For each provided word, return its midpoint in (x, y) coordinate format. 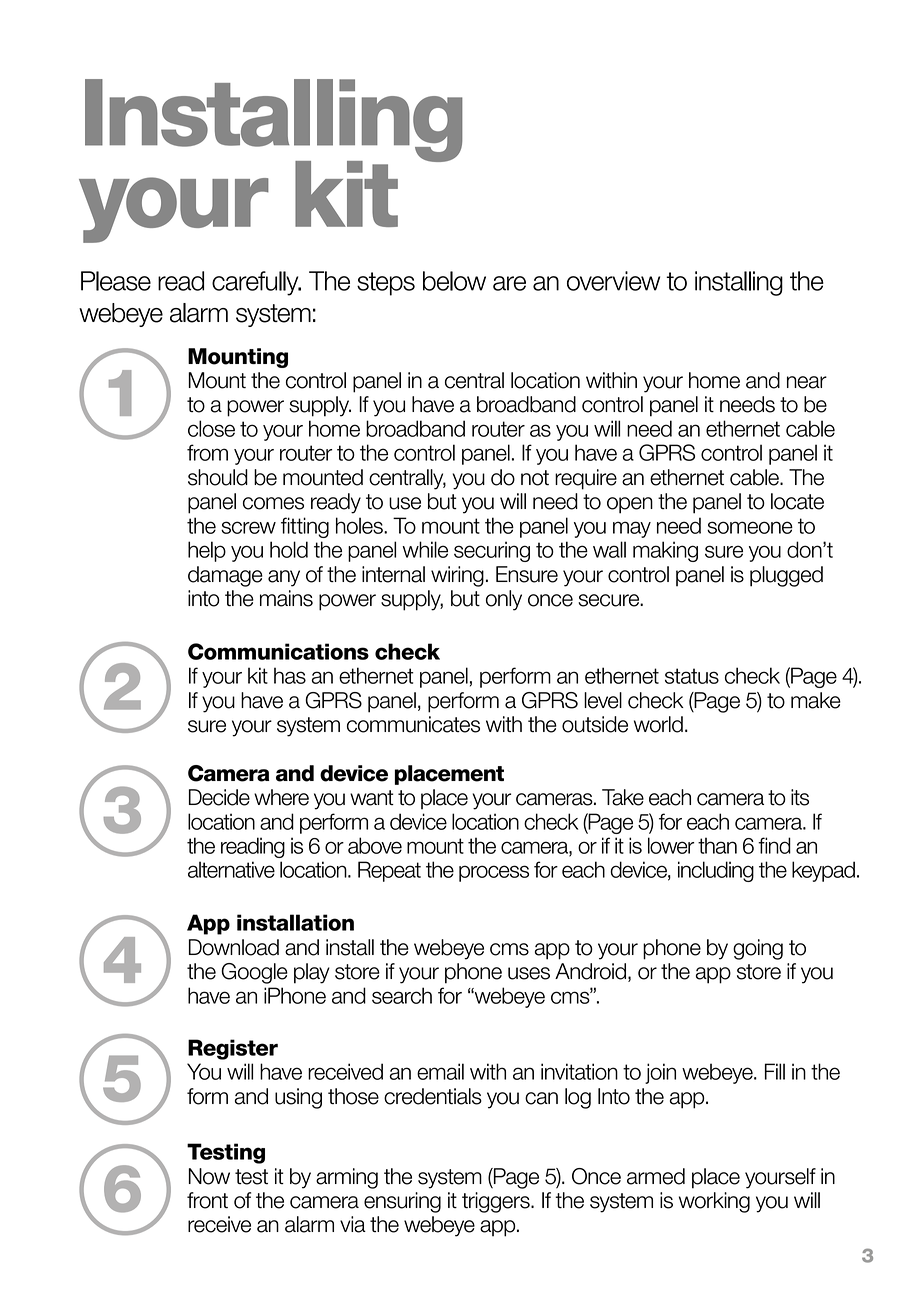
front (207, 1200)
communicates (413, 724)
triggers (497, 1202)
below (454, 281)
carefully (256, 283)
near (807, 382)
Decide (219, 797)
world (658, 724)
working (714, 1202)
